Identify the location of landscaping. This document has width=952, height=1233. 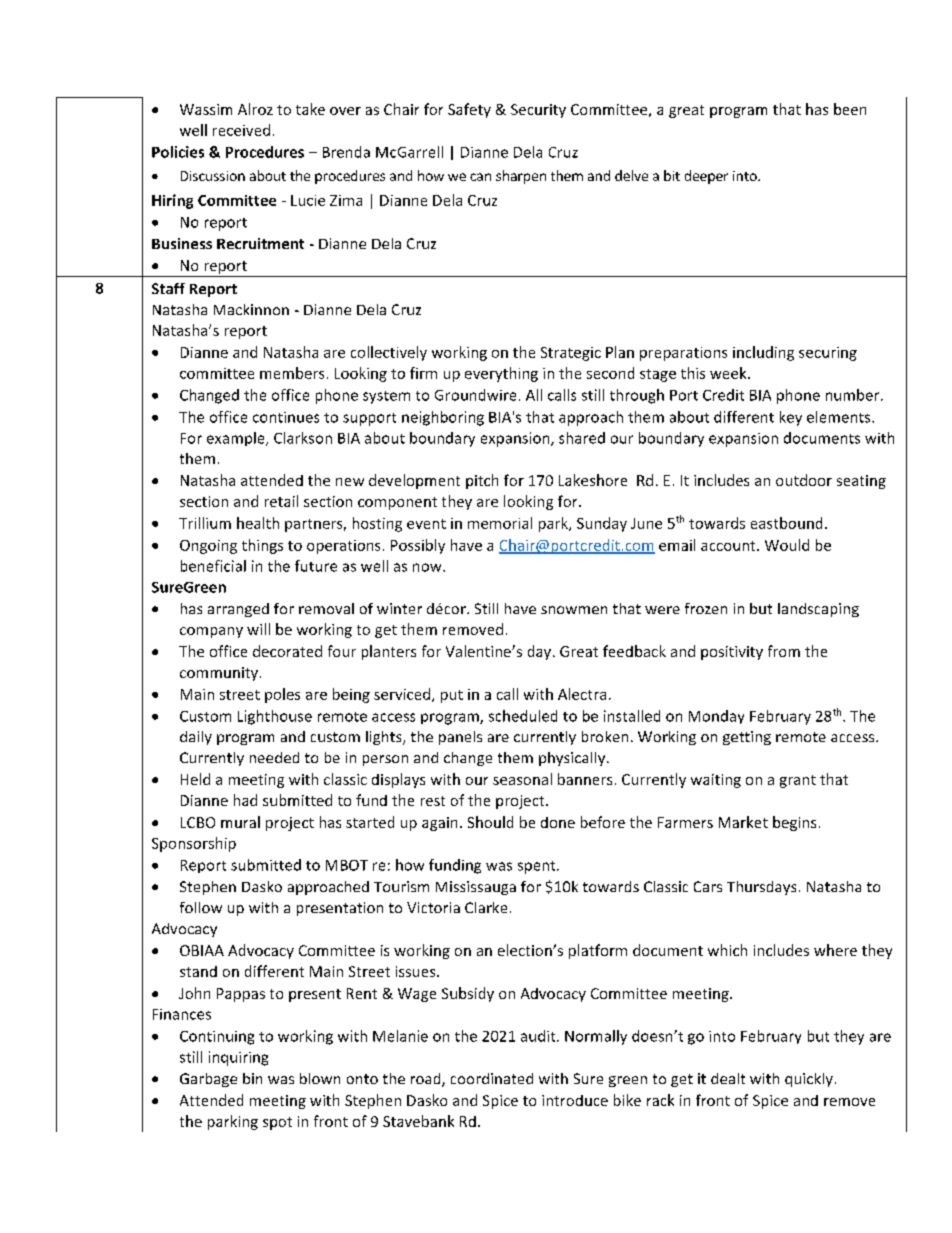
(818, 610).
